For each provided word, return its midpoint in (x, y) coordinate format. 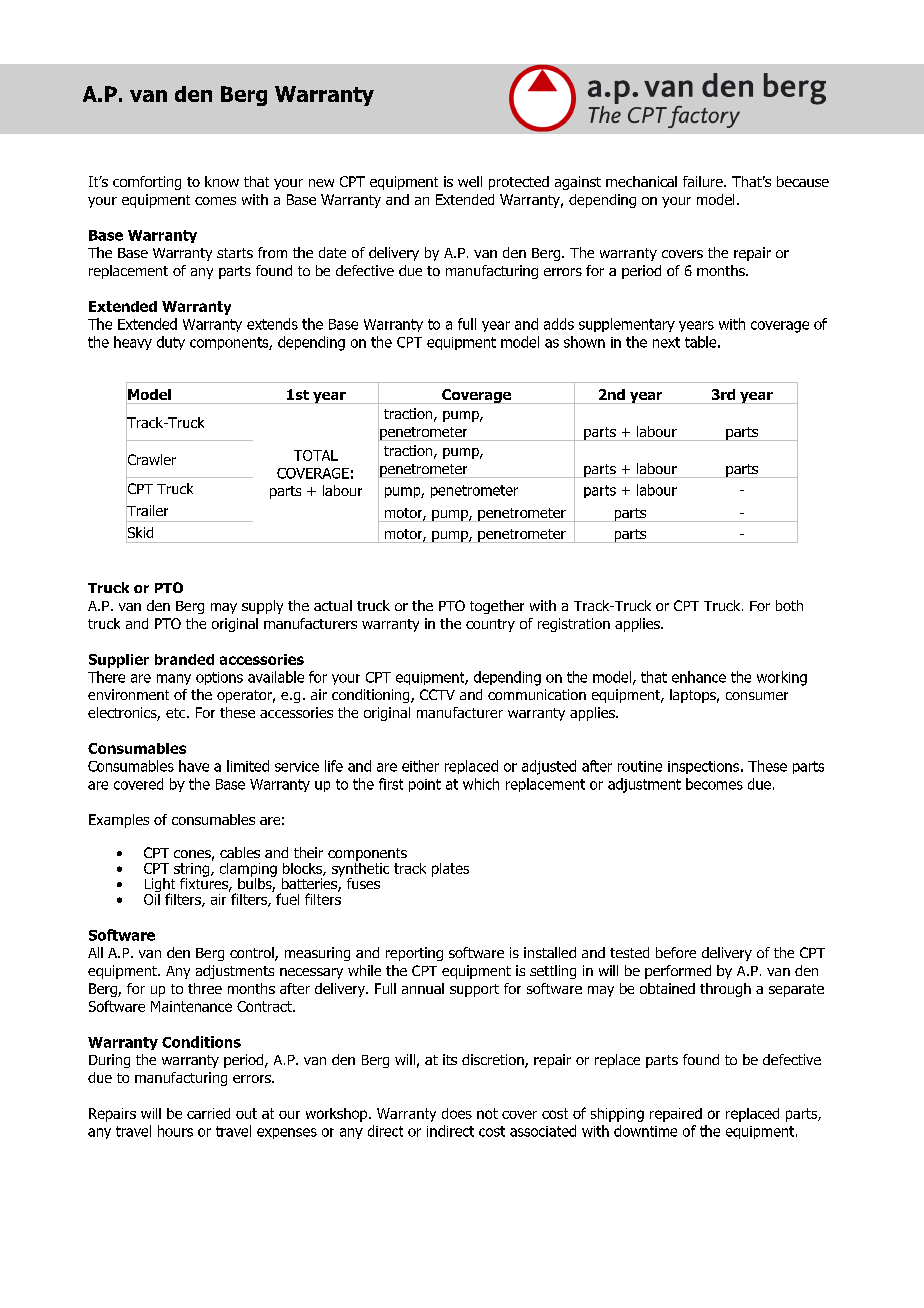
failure (704, 181)
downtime (645, 1131)
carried (208, 1113)
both (789, 605)
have (194, 766)
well (470, 181)
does (457, 1113)
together (497, 607)
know (222, 181)
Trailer (147, 511)
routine (640, 766)
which (481, 784)
